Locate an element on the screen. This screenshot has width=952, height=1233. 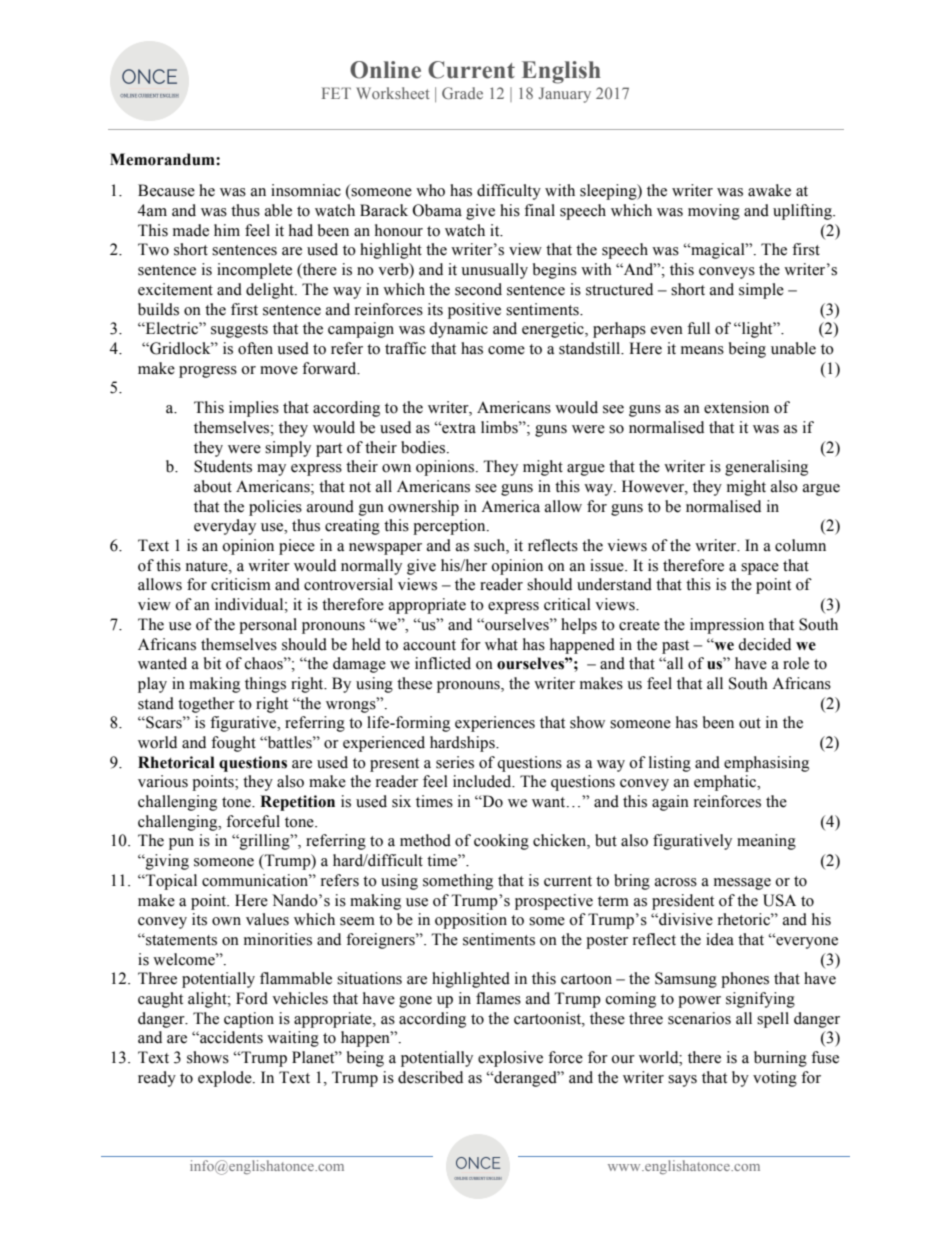
perception is located at coordinates (450, 527).
